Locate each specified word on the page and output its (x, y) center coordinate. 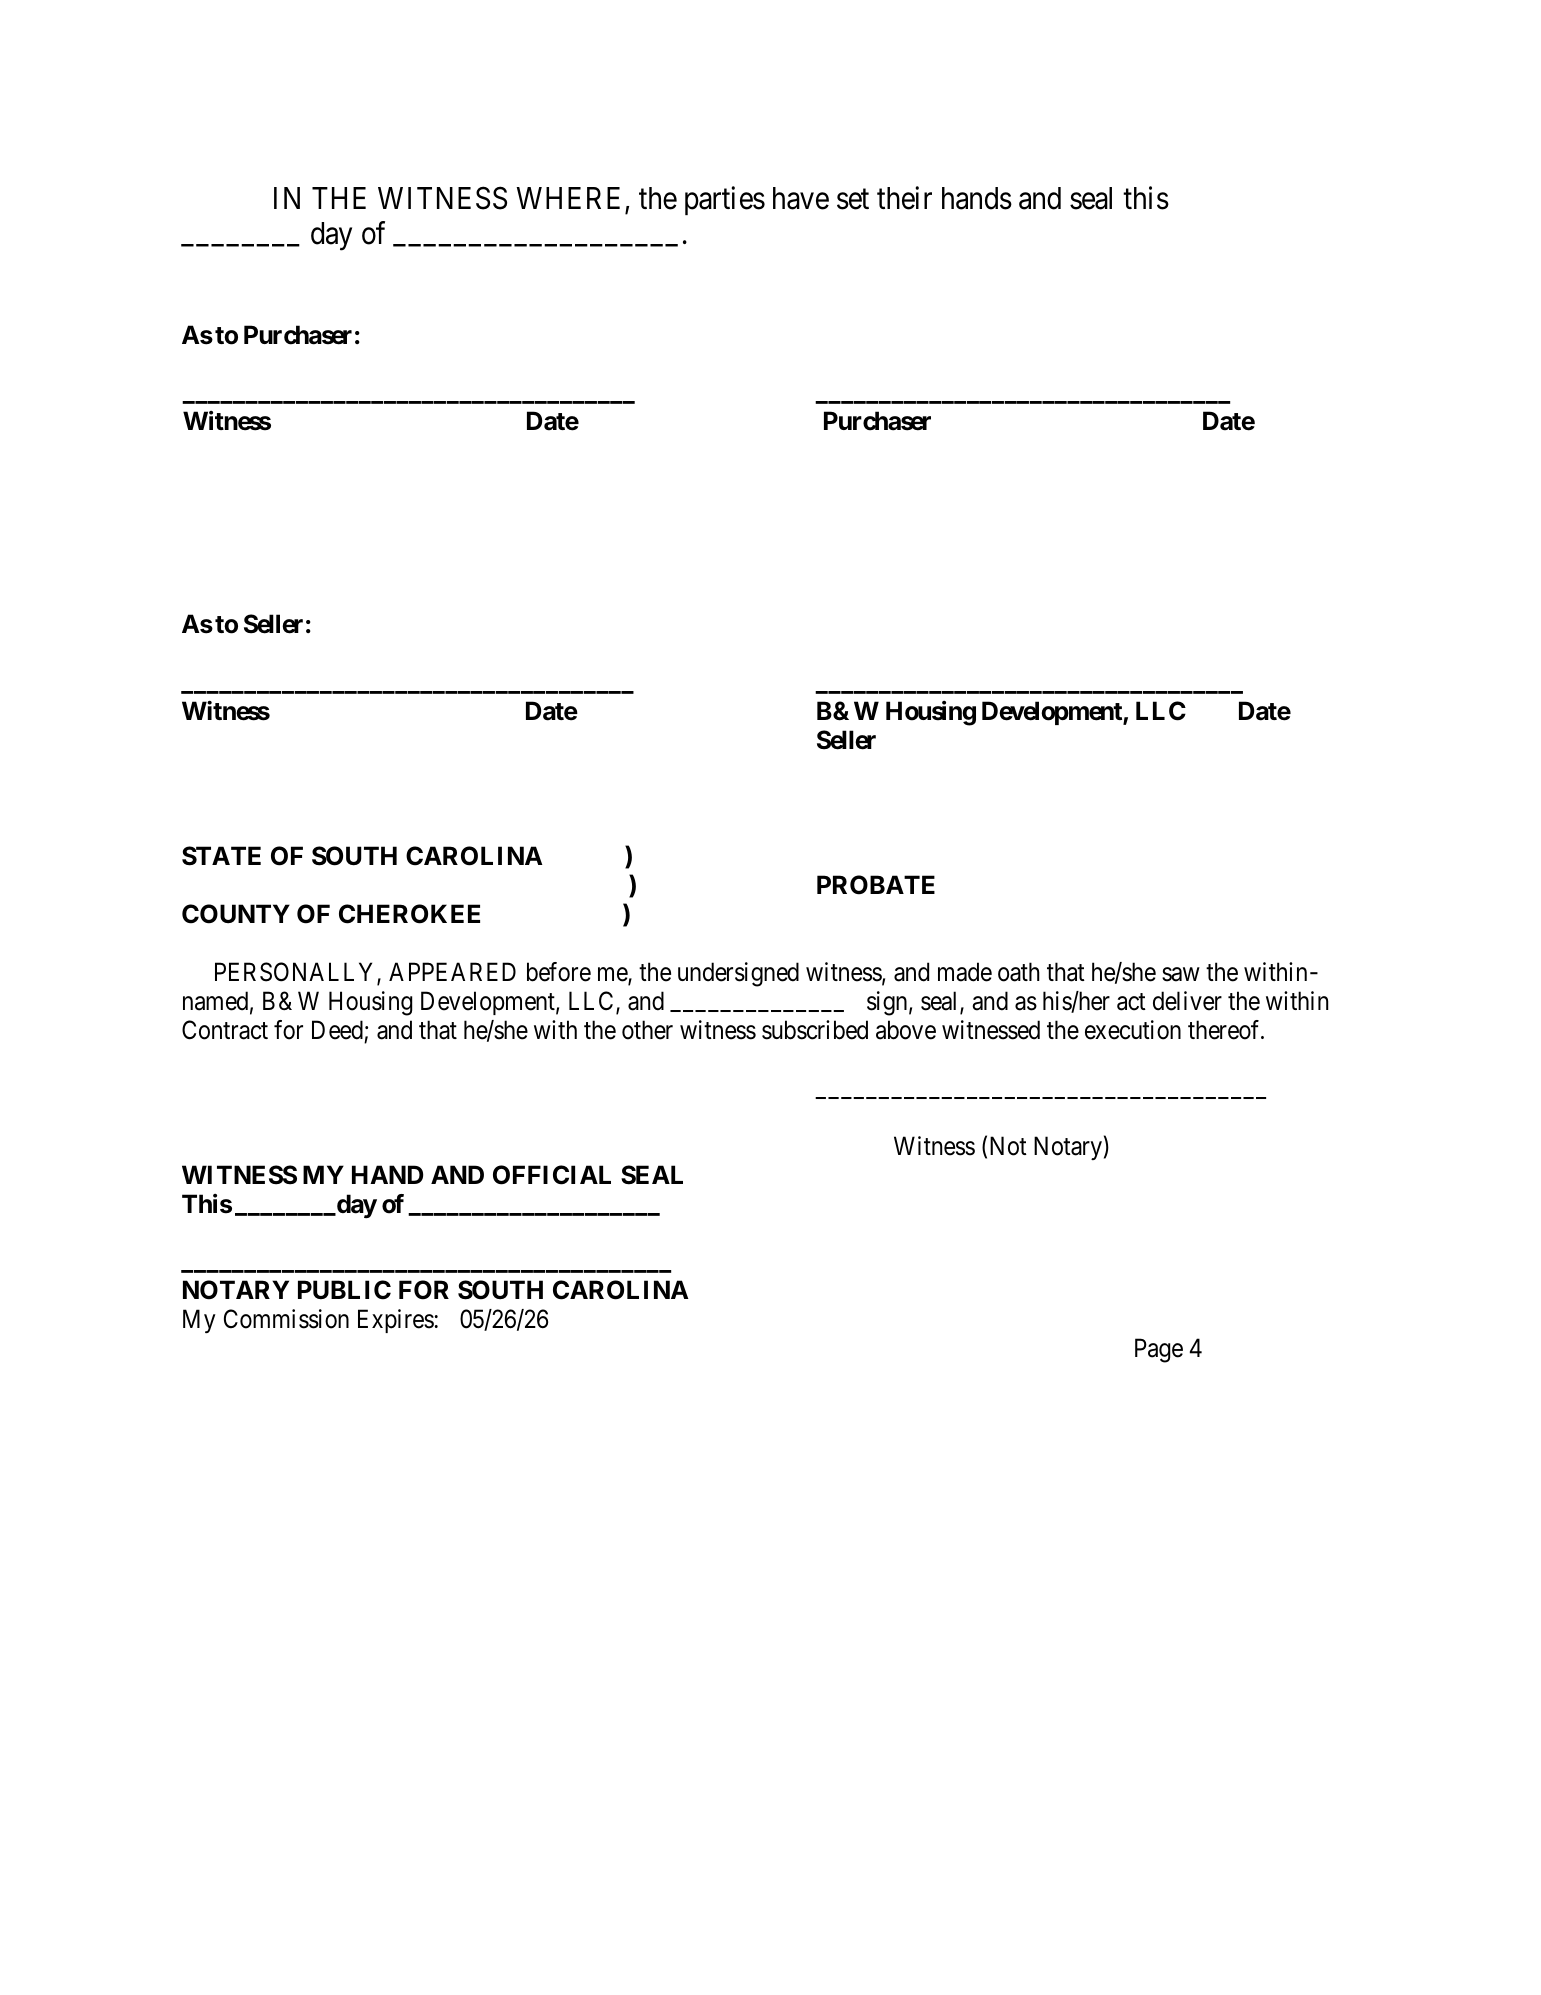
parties (725, 200)
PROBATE (876, 885)
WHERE (568, 198)
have (801, 198)
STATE (221, 856)
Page (1159, 1351)
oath (1019, 972)
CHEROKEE (409, 914)
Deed (337, 1030)
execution (1133, 1030)
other (647, 1030)
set (853, 200)
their (904, 198)
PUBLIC (344, 1290)
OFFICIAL (552, 1175)
